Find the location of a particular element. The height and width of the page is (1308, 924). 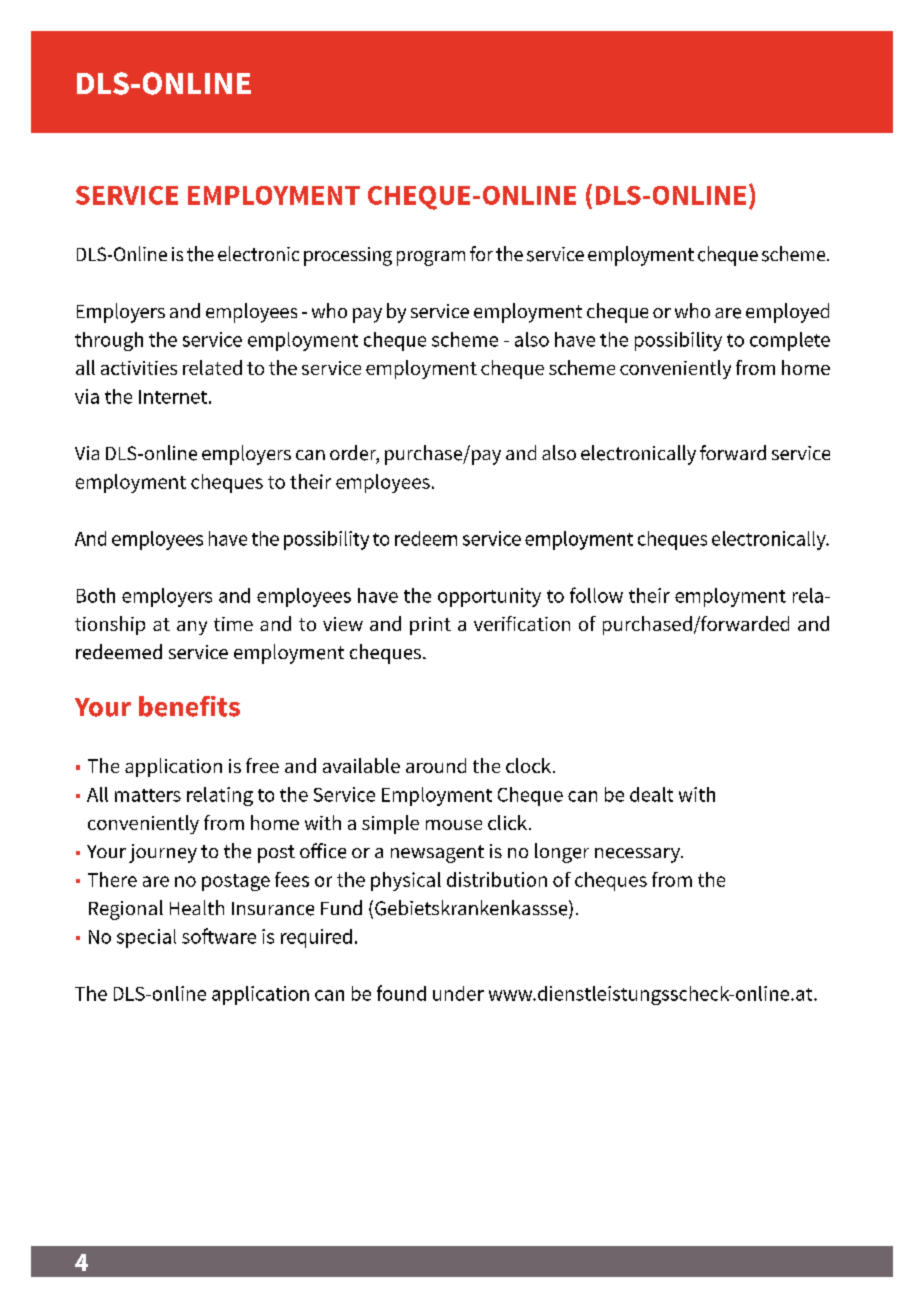

special is located at coordinates (146, 938).
